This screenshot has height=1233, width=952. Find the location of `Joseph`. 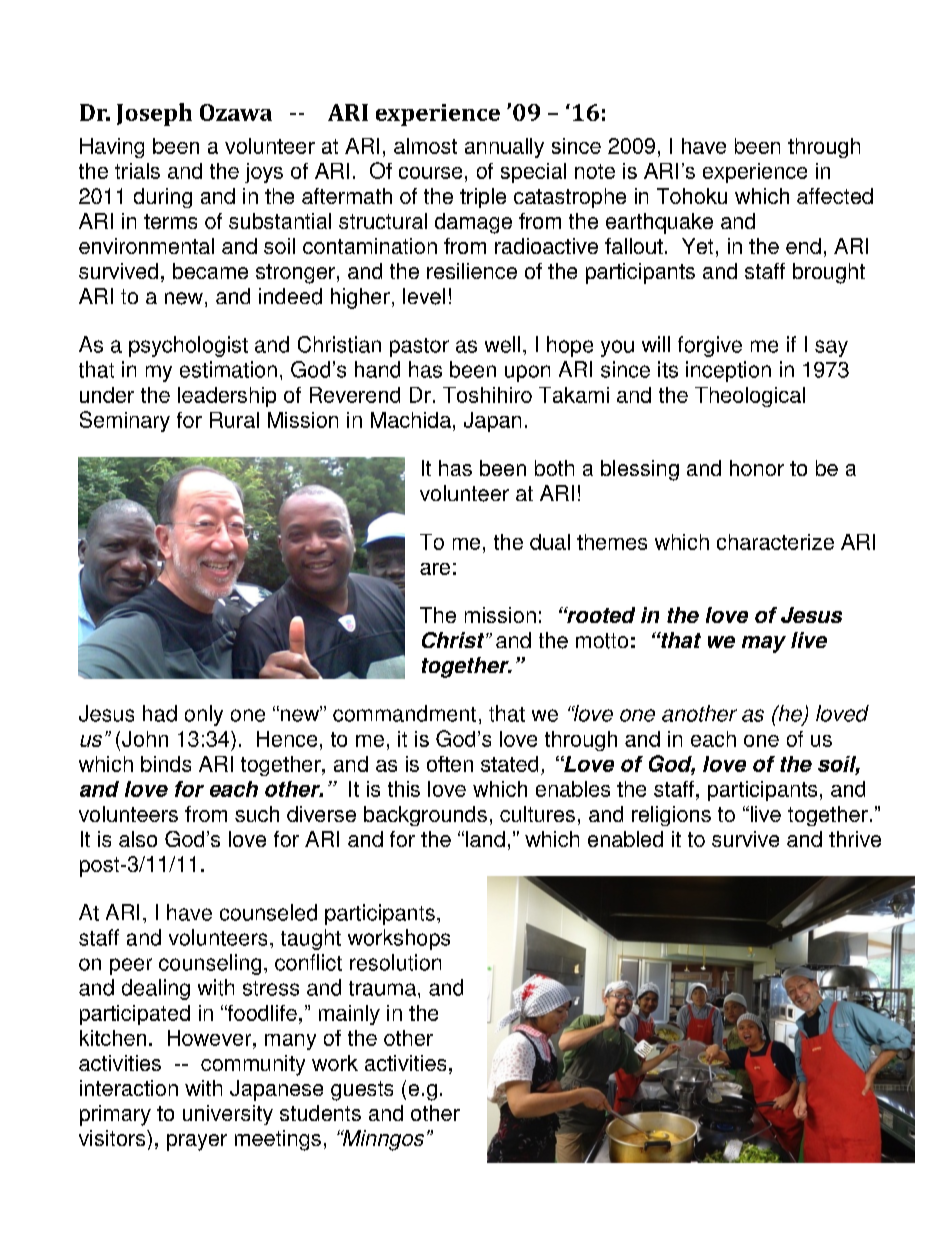

Joseph is located at coordinates (154, 114).
